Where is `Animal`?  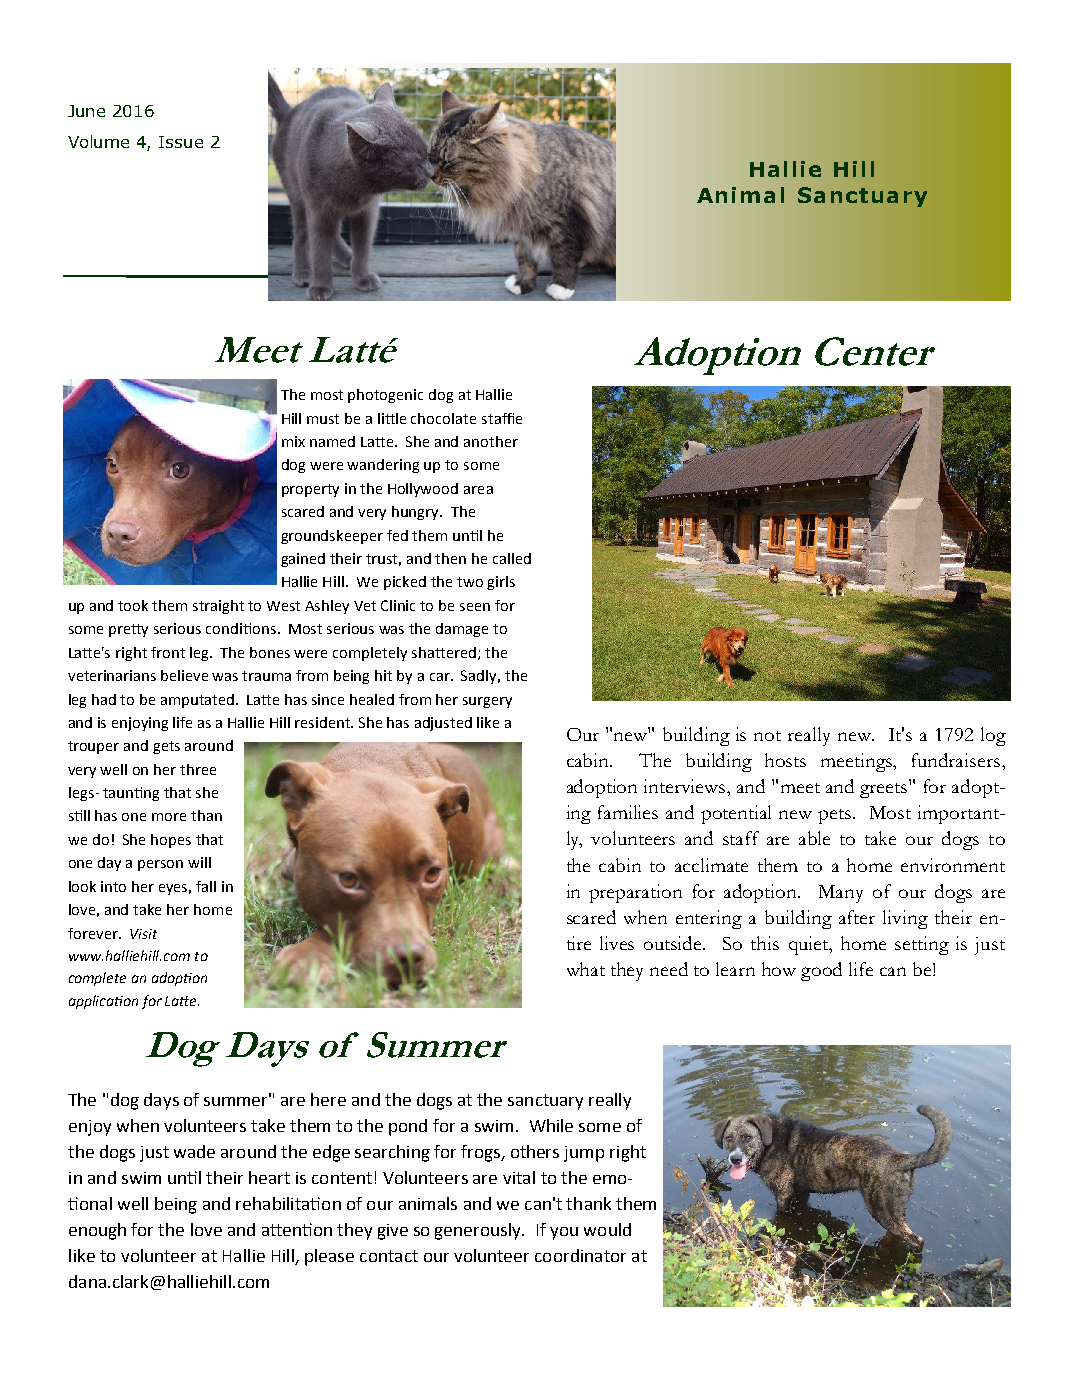 Animal is located at coordinates (740, 195).
